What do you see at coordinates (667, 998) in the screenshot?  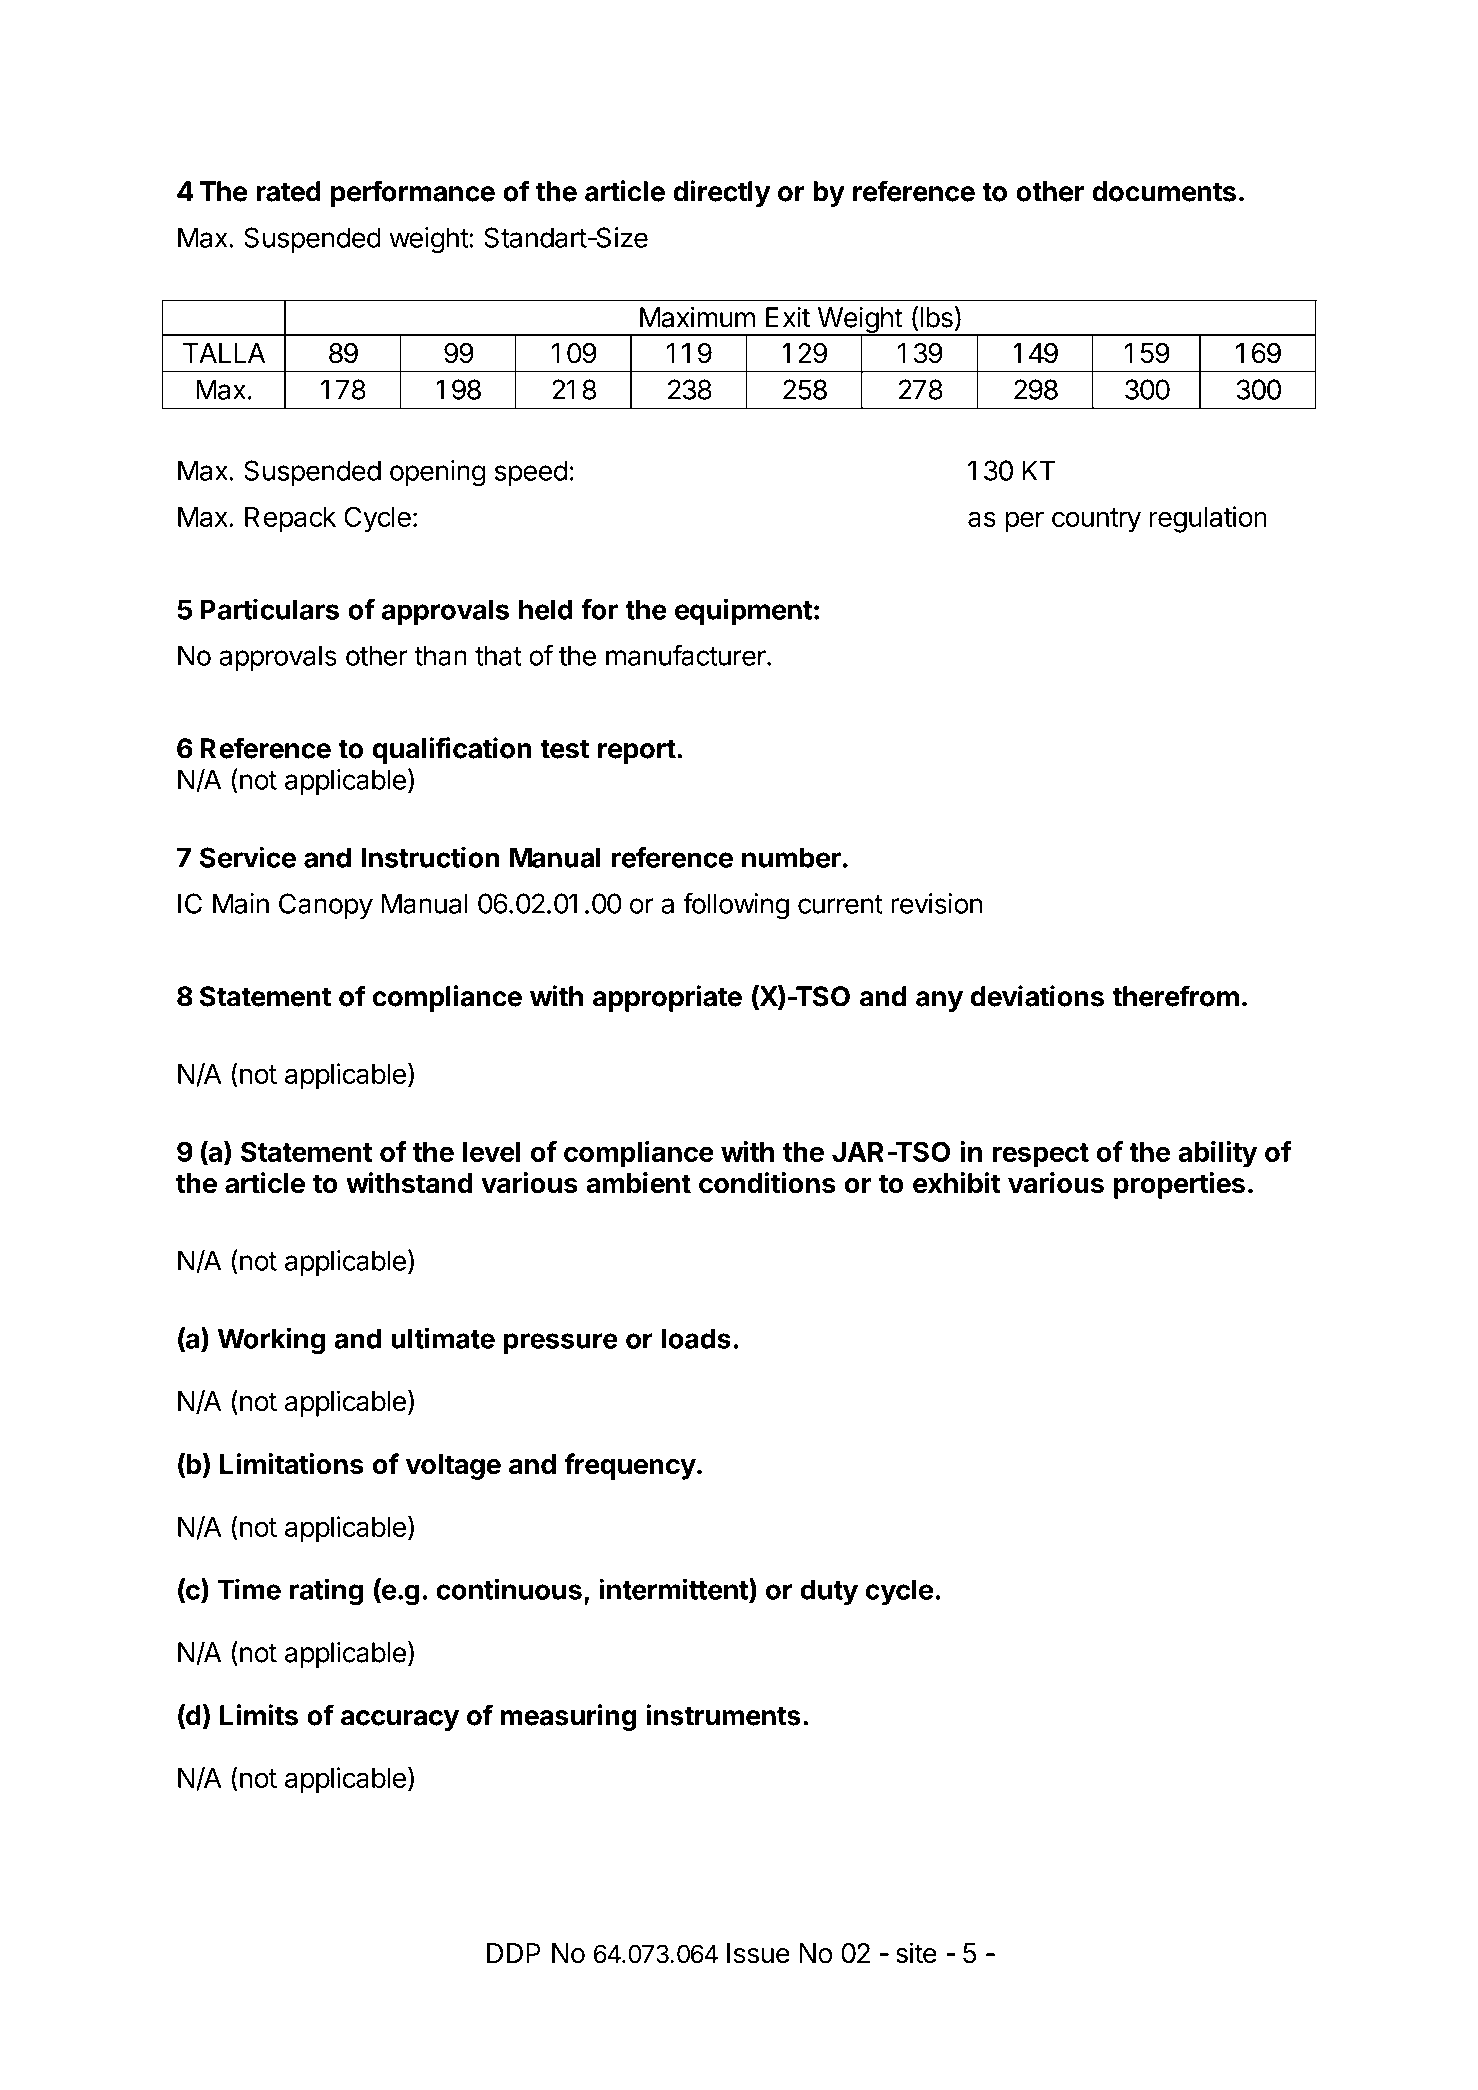 I see `appropriate` at bounding box center [667, 998].
